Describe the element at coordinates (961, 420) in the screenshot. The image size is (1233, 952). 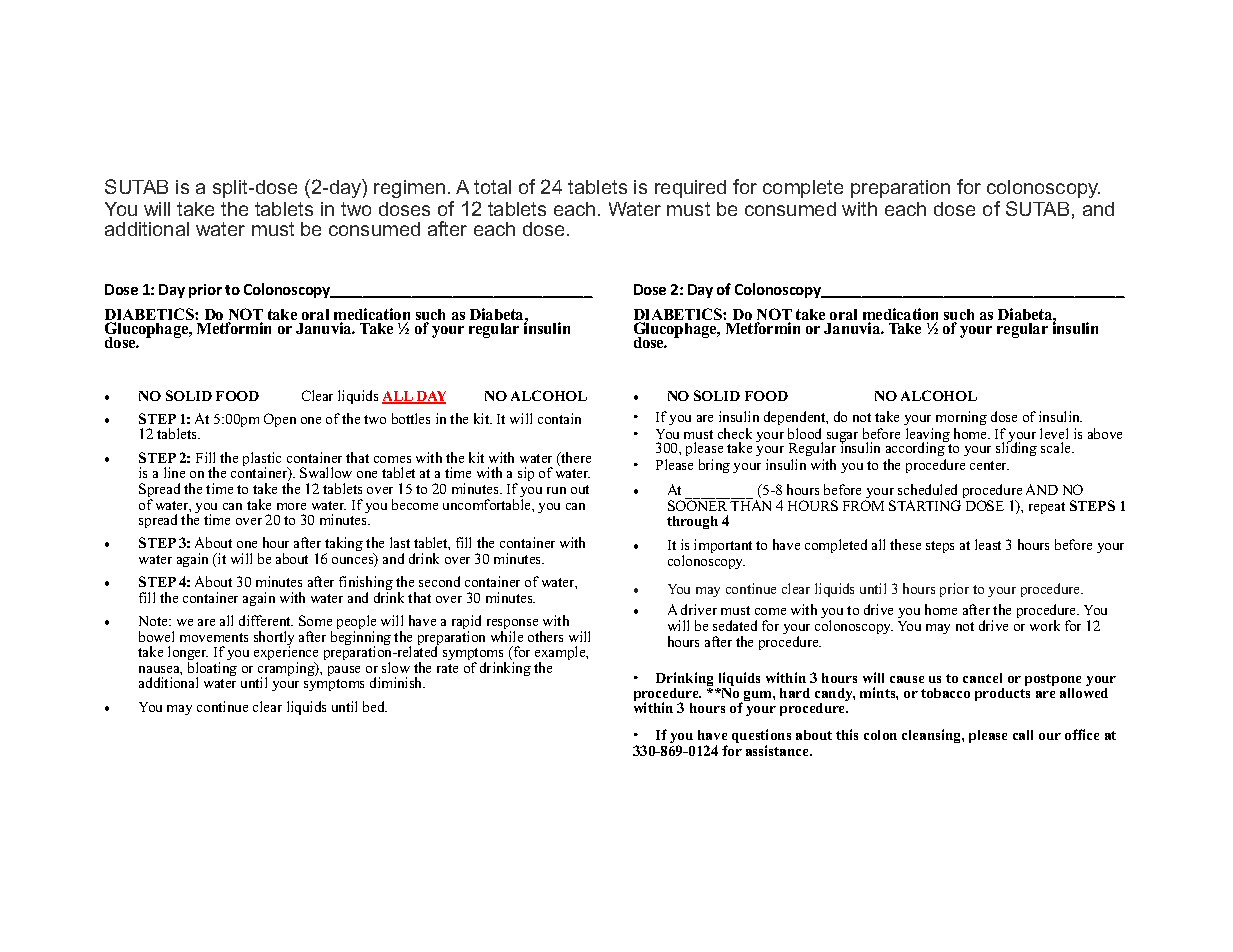
I see `morning` at that location.
